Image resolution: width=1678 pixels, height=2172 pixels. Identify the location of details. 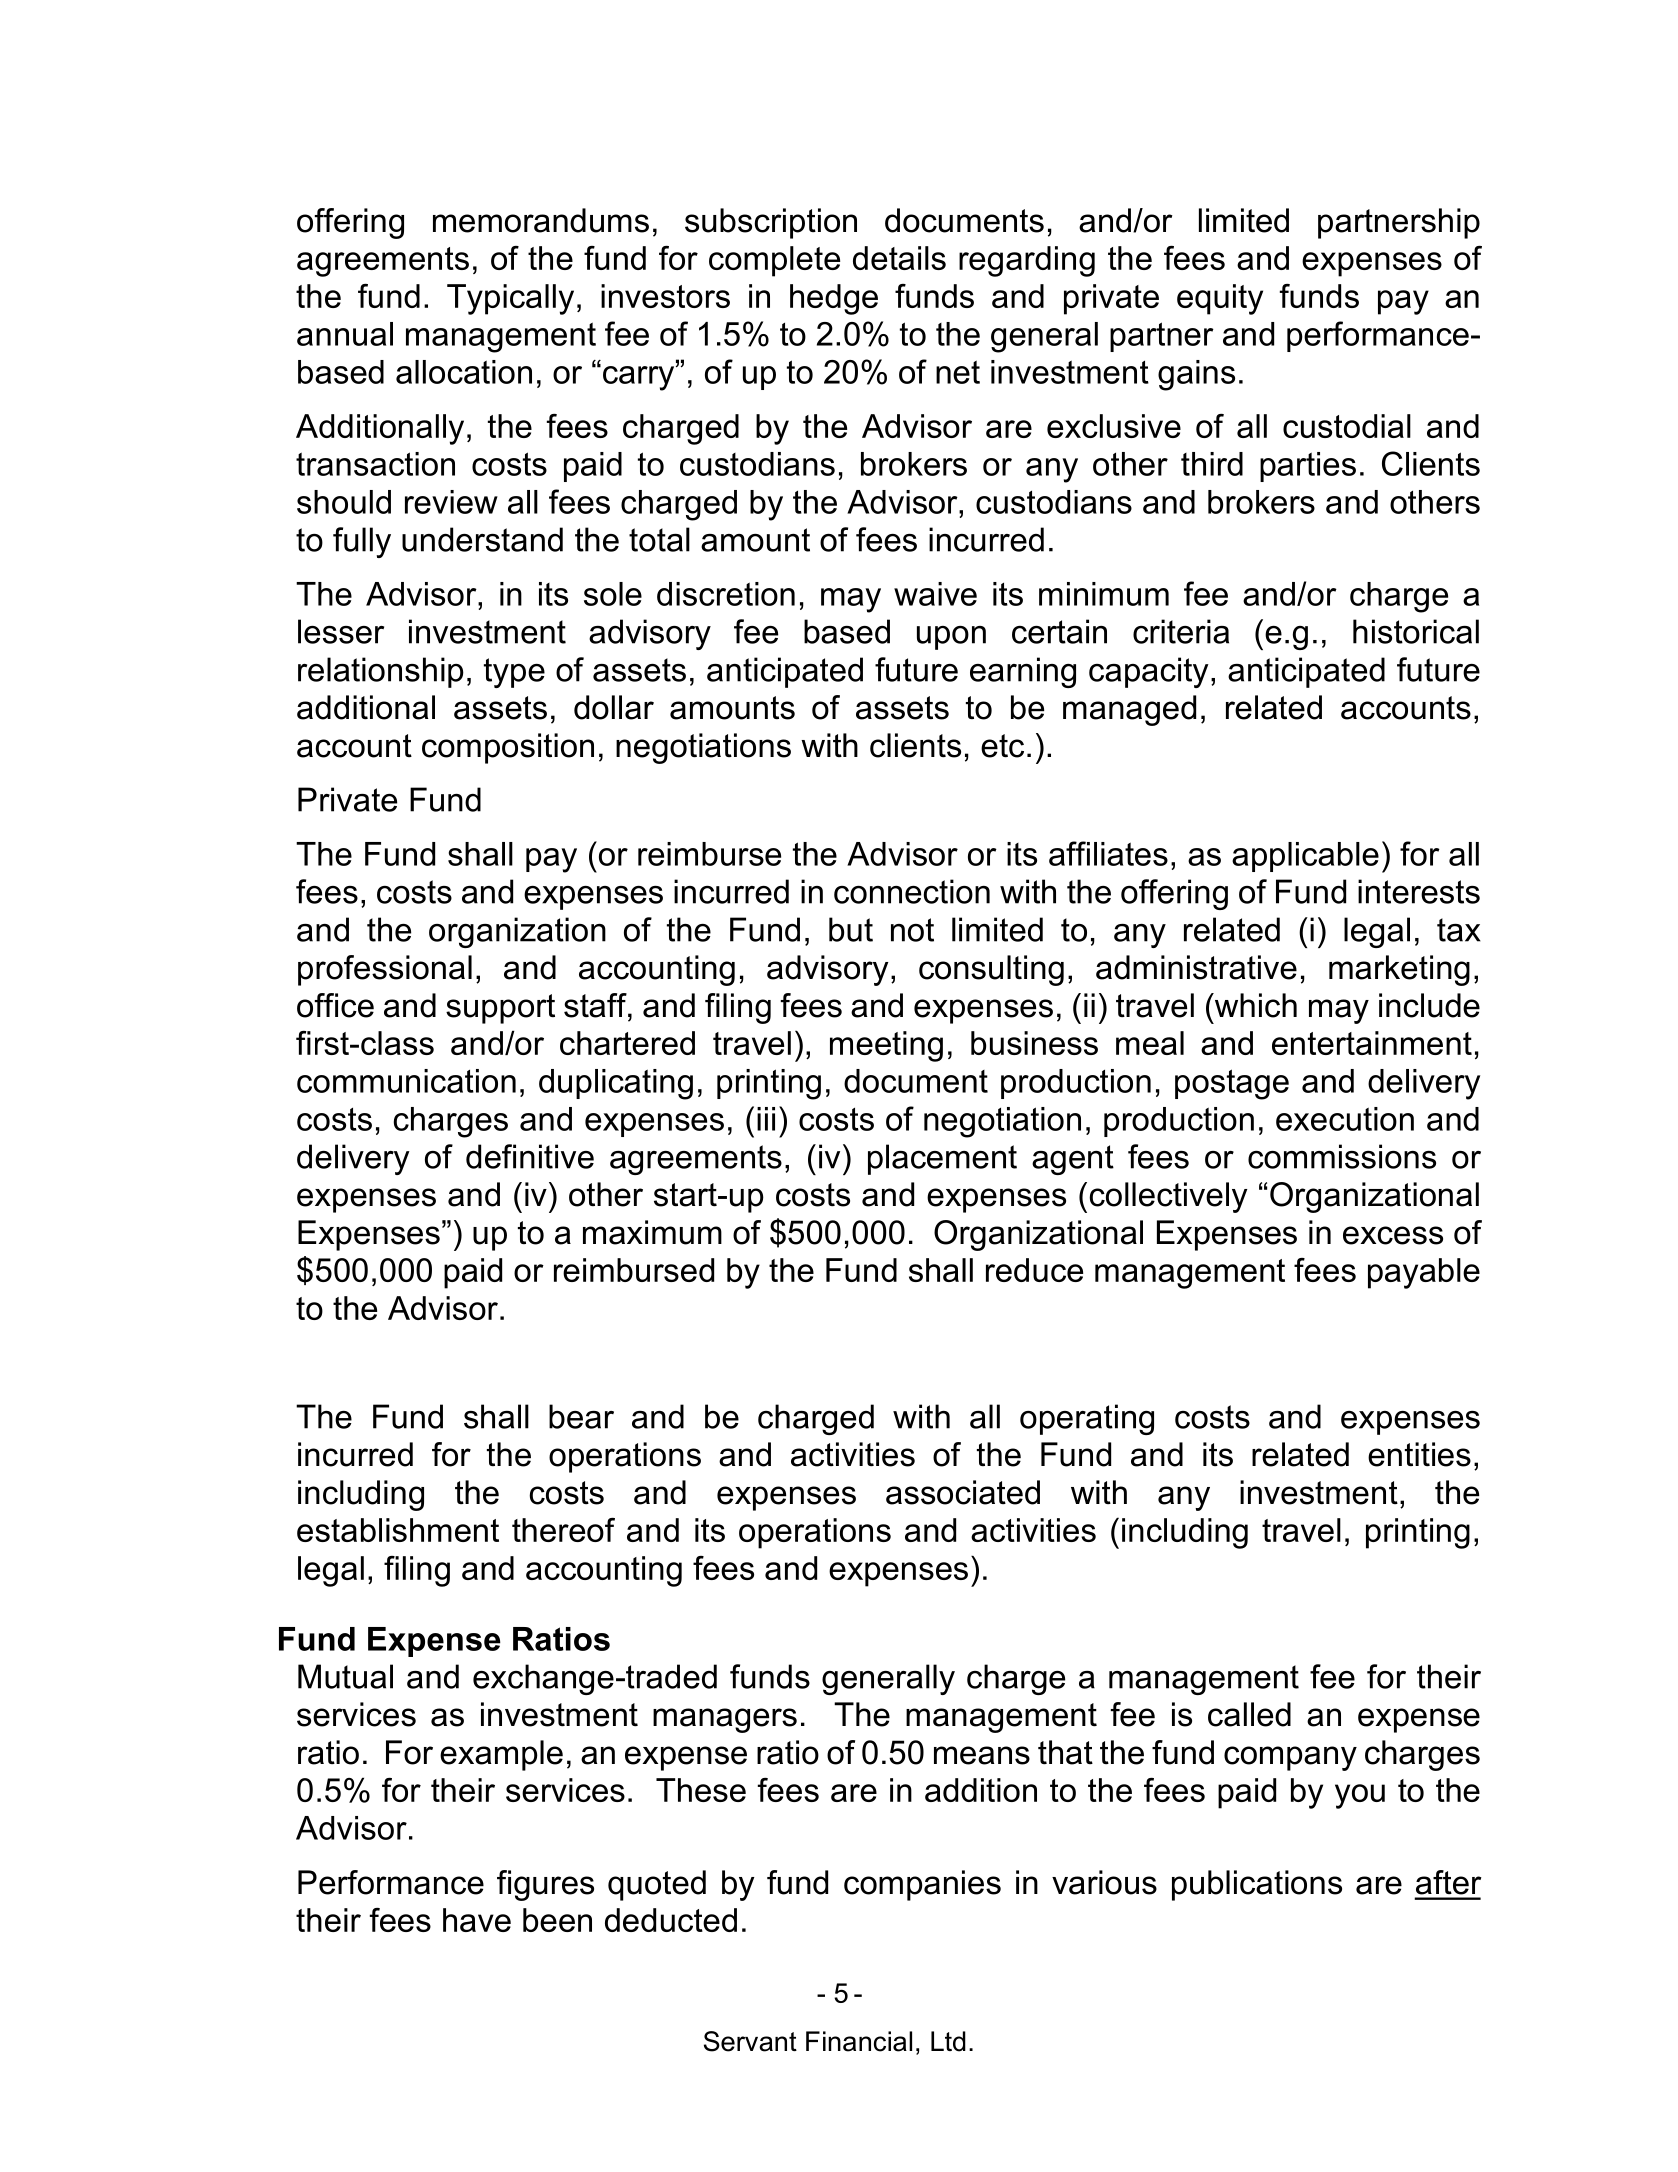
(899, 258).
